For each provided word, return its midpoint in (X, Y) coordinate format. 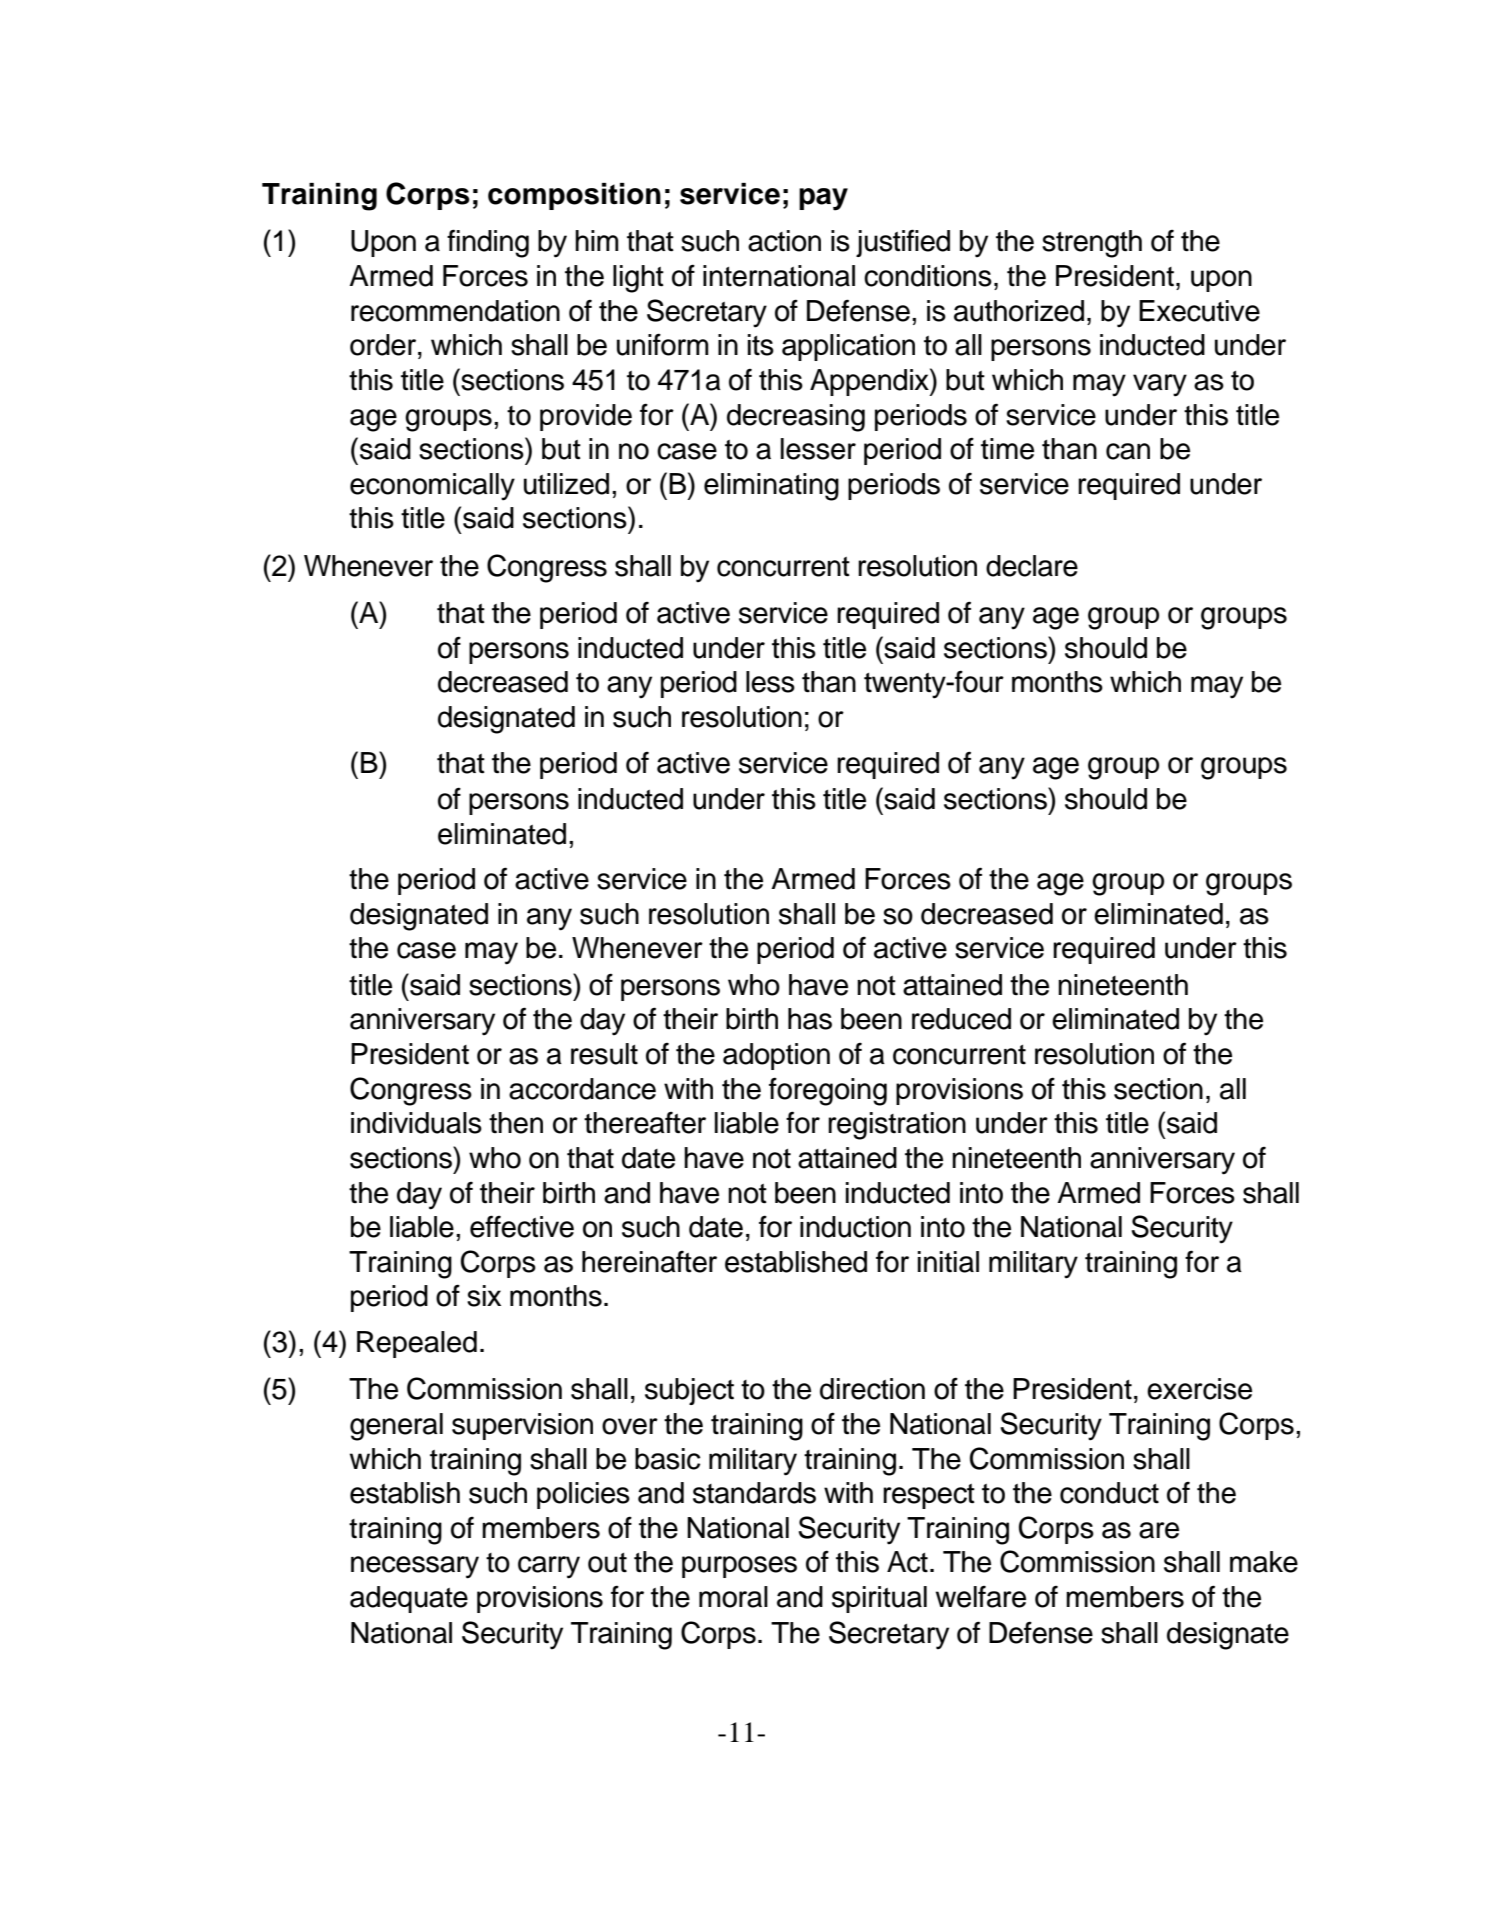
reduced (961, 1019)
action (784, 241)
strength (1092, 244)
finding (488, 243)
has (810, 1019)
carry (549, 1567)
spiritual (879, 1599)
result (604, 1054)
